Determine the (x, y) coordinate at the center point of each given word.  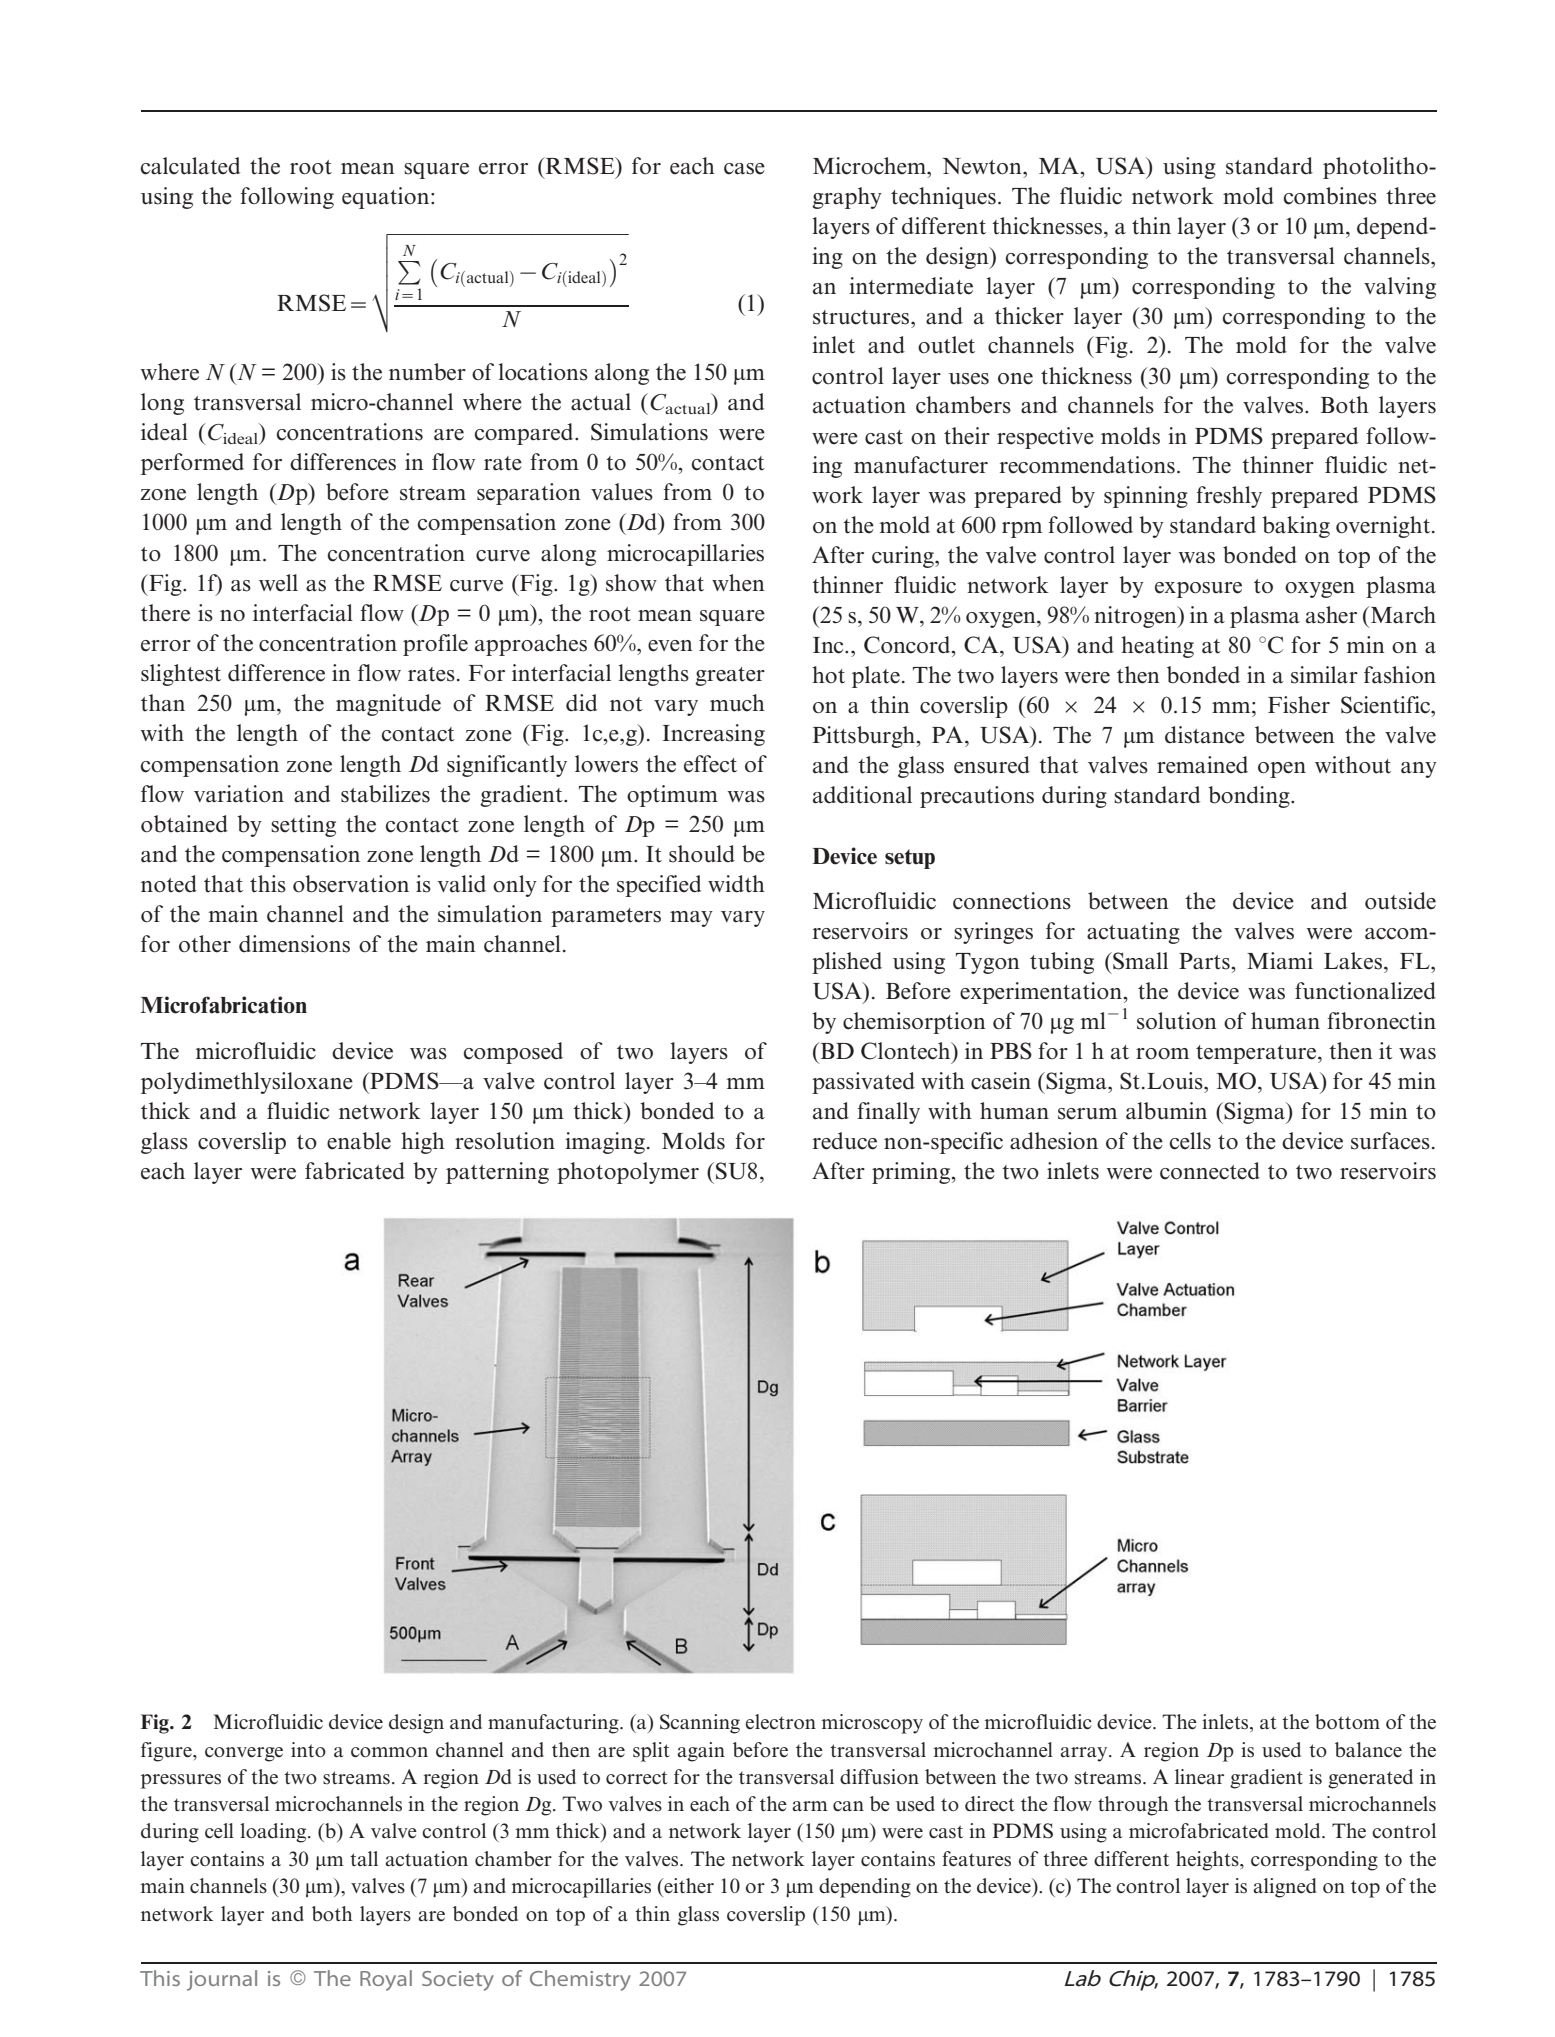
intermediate (911, 286)
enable (359, 1141)
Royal (386, 1980)
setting (303, 826)
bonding (1250, 797)
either (688, 1886)
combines (1330, 196)
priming (912, 1173)
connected (1210, 1171)
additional (862, 795)
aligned (1284, 1888)
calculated (190, 166)
